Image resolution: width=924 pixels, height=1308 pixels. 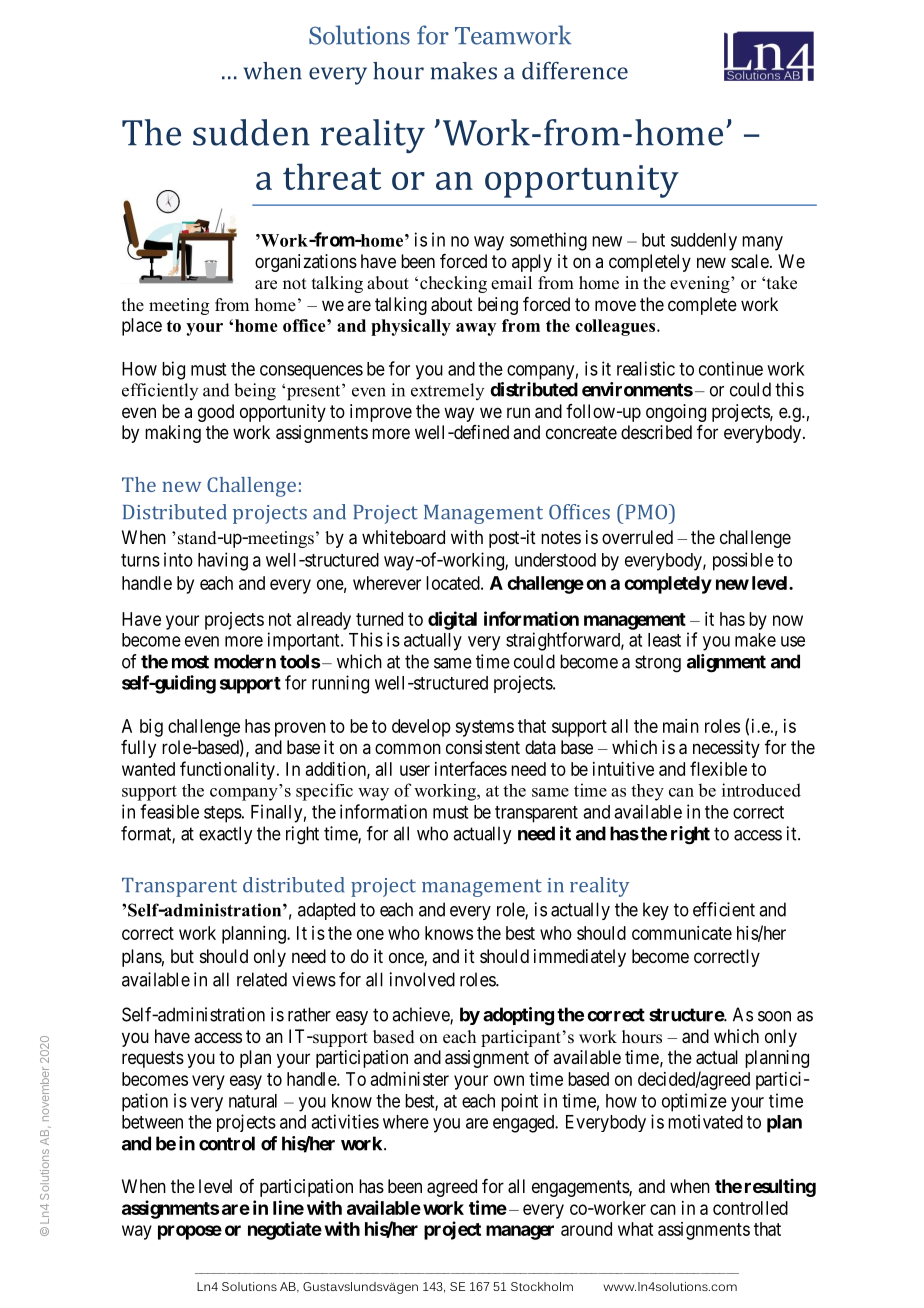 I want to click on manager, so click(x=520, y=1232).
